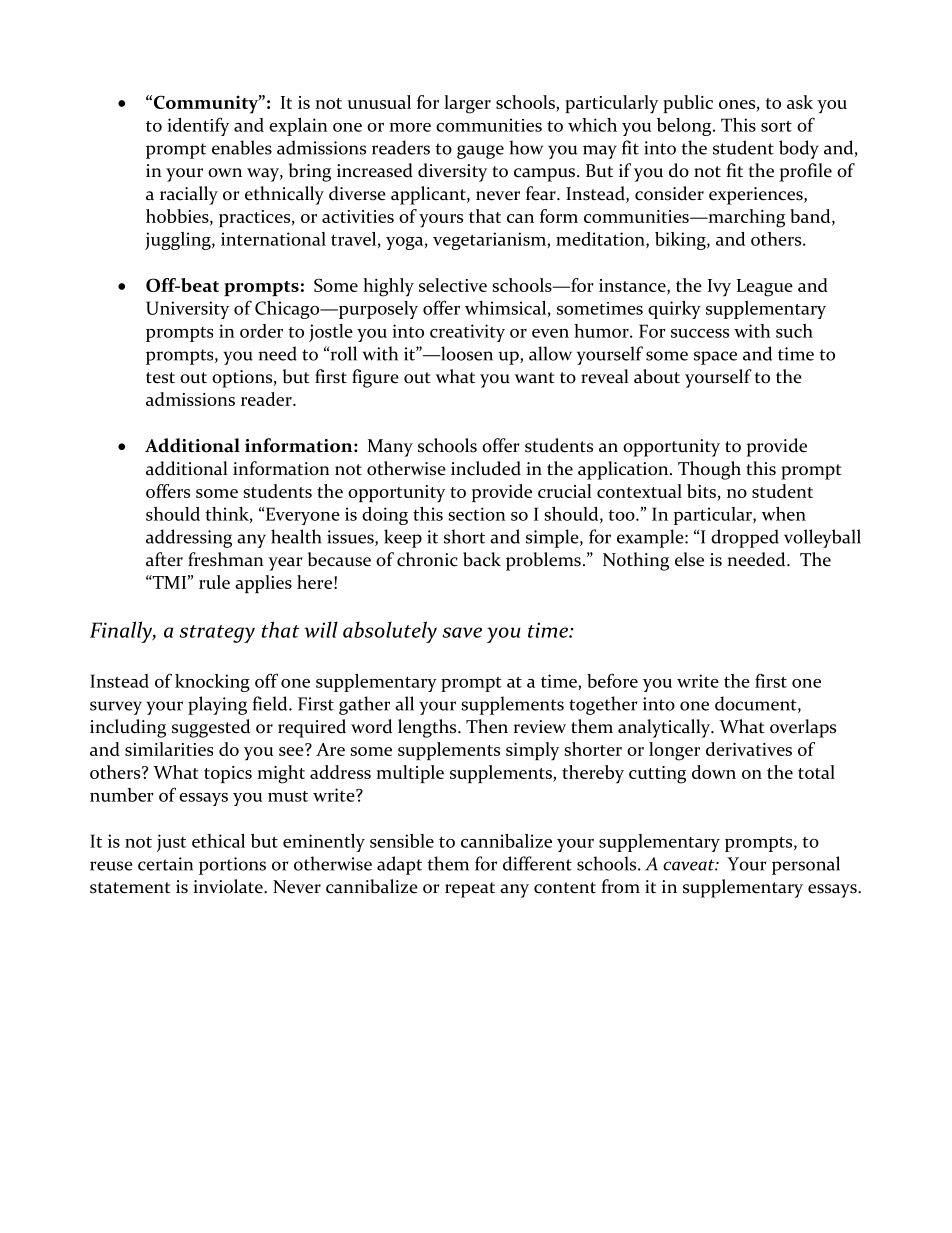  What do you see at coordinates (470, 890) in the image?
I see `repeat` at bounding box center [470, 890].
